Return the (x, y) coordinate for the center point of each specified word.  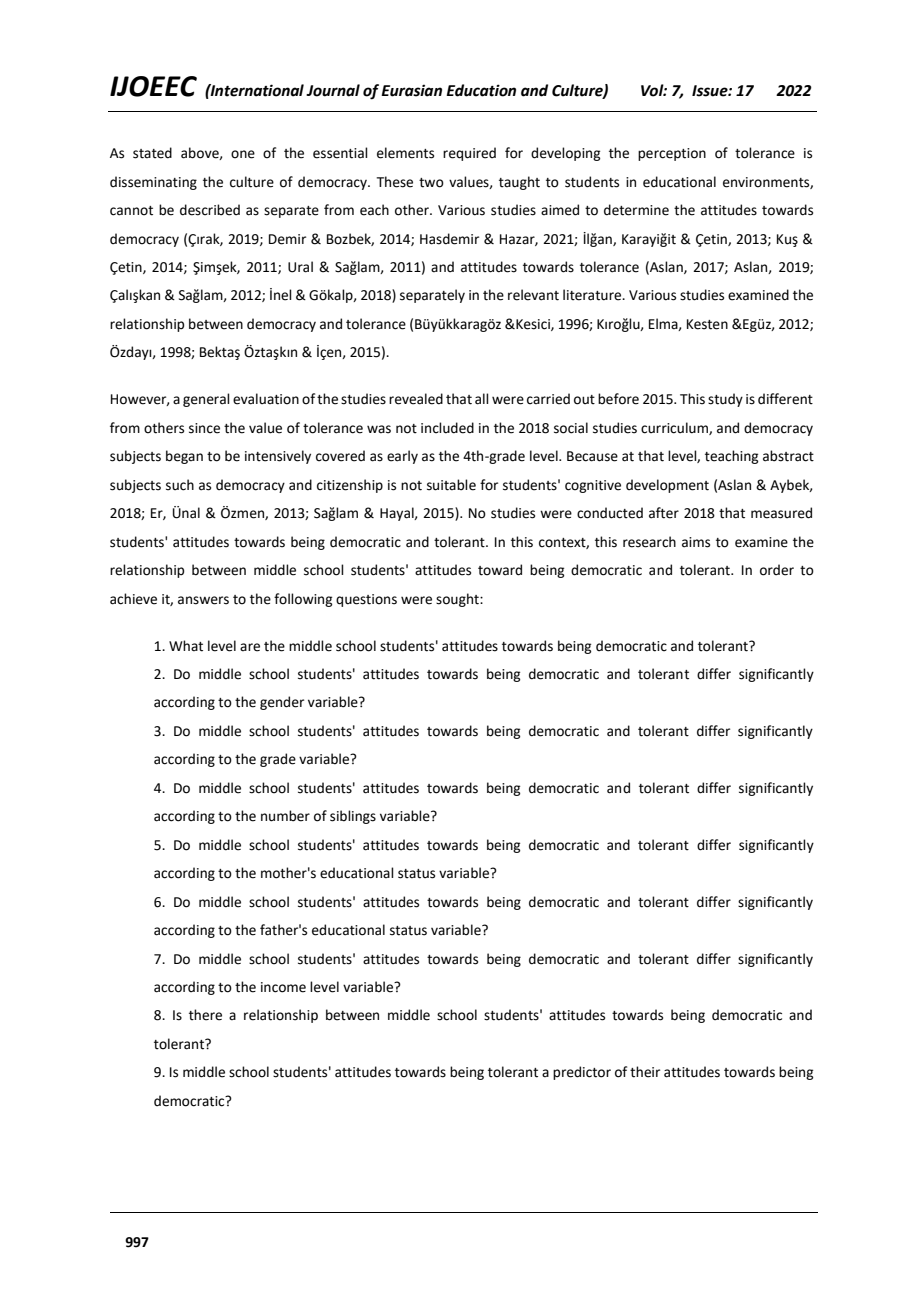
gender (282, 703)
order (777, 570)
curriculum (675, 428)
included (447, 428)
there (205, 1015)
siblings (353, 817)
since (204, 428)
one (243, 154)
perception (672, 154)
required (469, 154)
